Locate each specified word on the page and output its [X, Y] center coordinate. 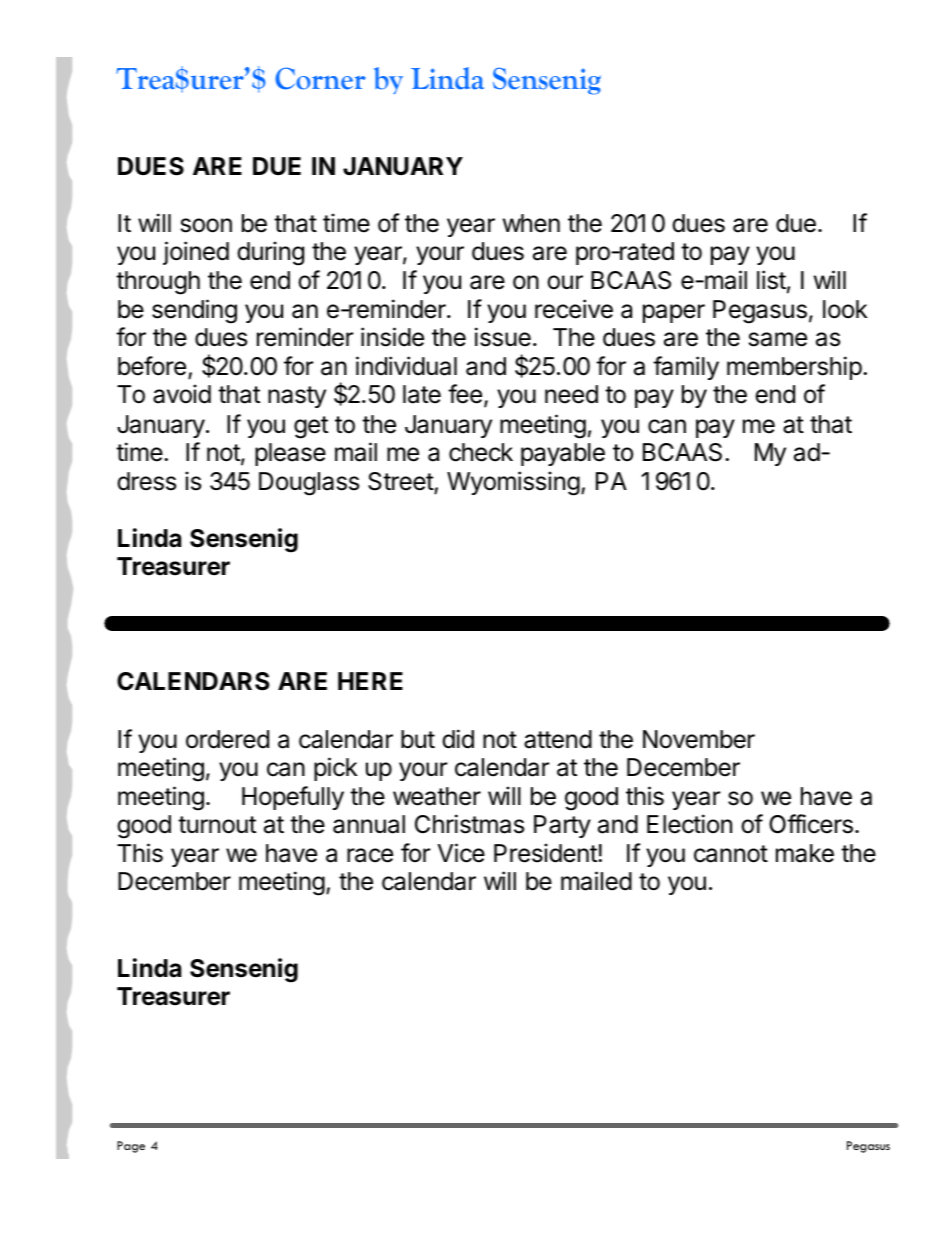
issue [503, 337]
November [699, 739]
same [778, 339]
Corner [320, 78]
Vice [461, 853]
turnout [217, 825]
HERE [370, 681]
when [531, 223]
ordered [227, 739]
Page [131, 1147]
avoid [182, 394]
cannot [731, 854]
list [771, 280]
